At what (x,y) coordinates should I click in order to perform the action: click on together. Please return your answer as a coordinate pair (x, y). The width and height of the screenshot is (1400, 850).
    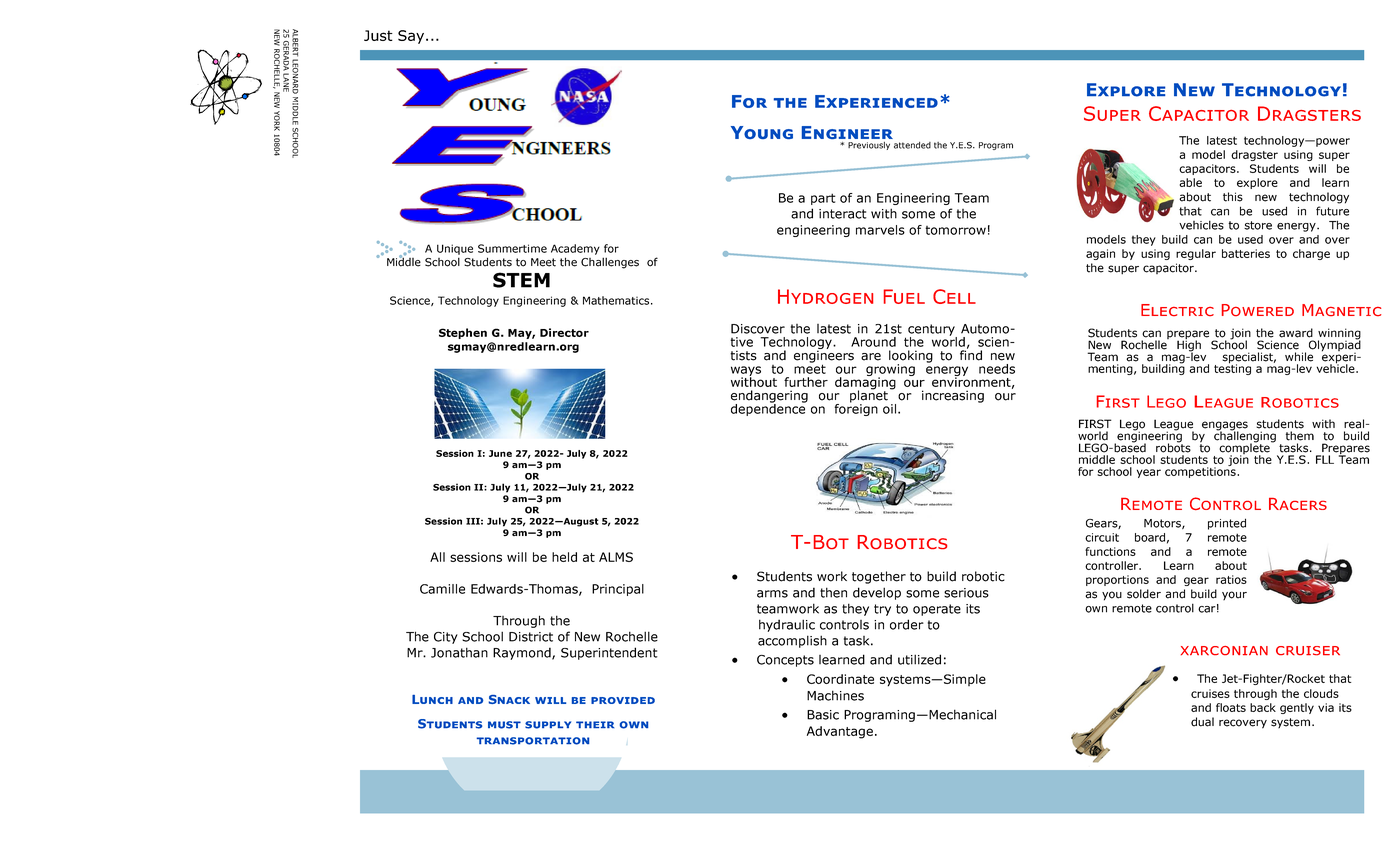
    Looking at the image, I should click on (879, 577).
